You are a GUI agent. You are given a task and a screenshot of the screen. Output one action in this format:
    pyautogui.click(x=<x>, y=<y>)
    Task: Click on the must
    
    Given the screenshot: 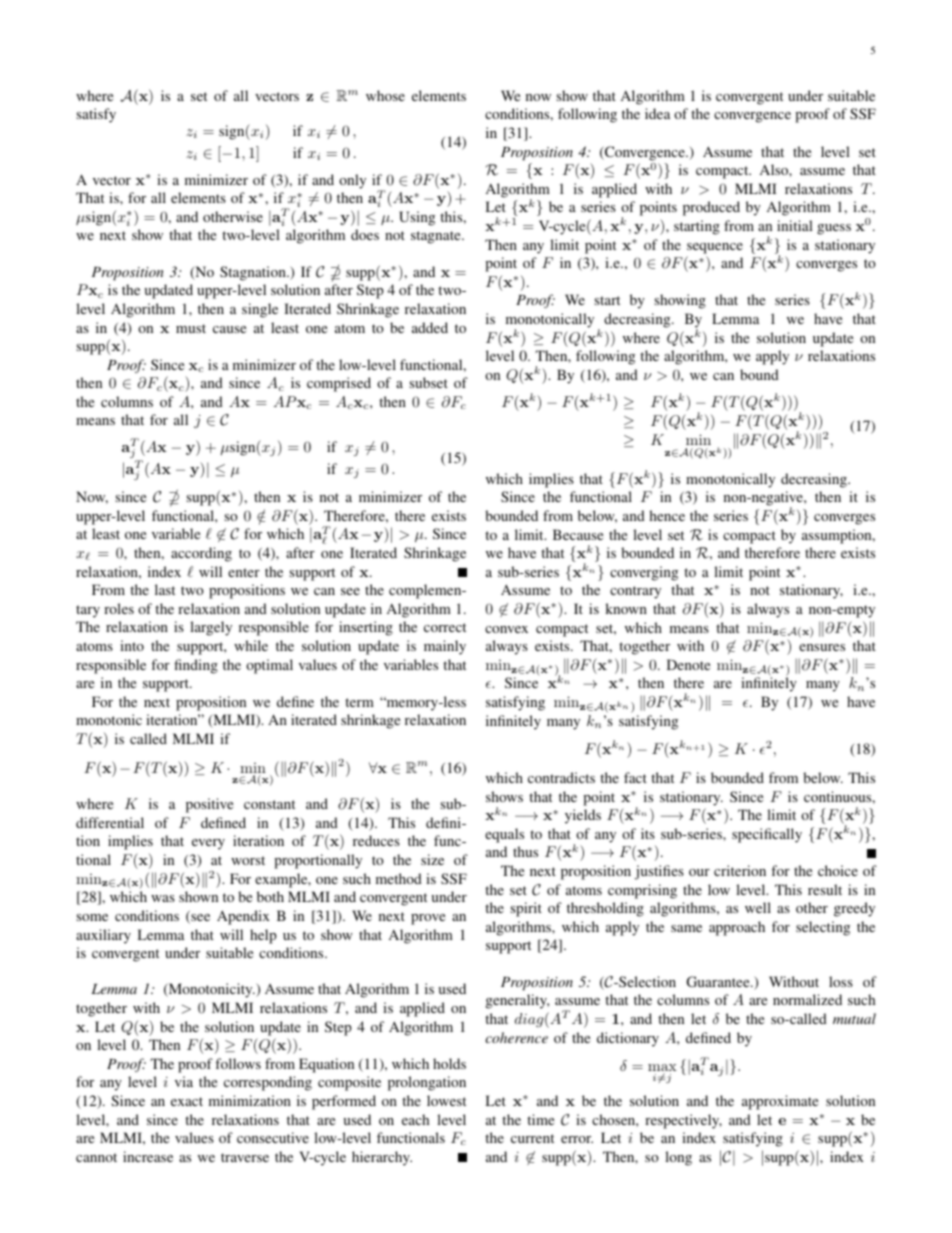 What is the action you would take?
    pyautogui.click(x=191, y=328)
